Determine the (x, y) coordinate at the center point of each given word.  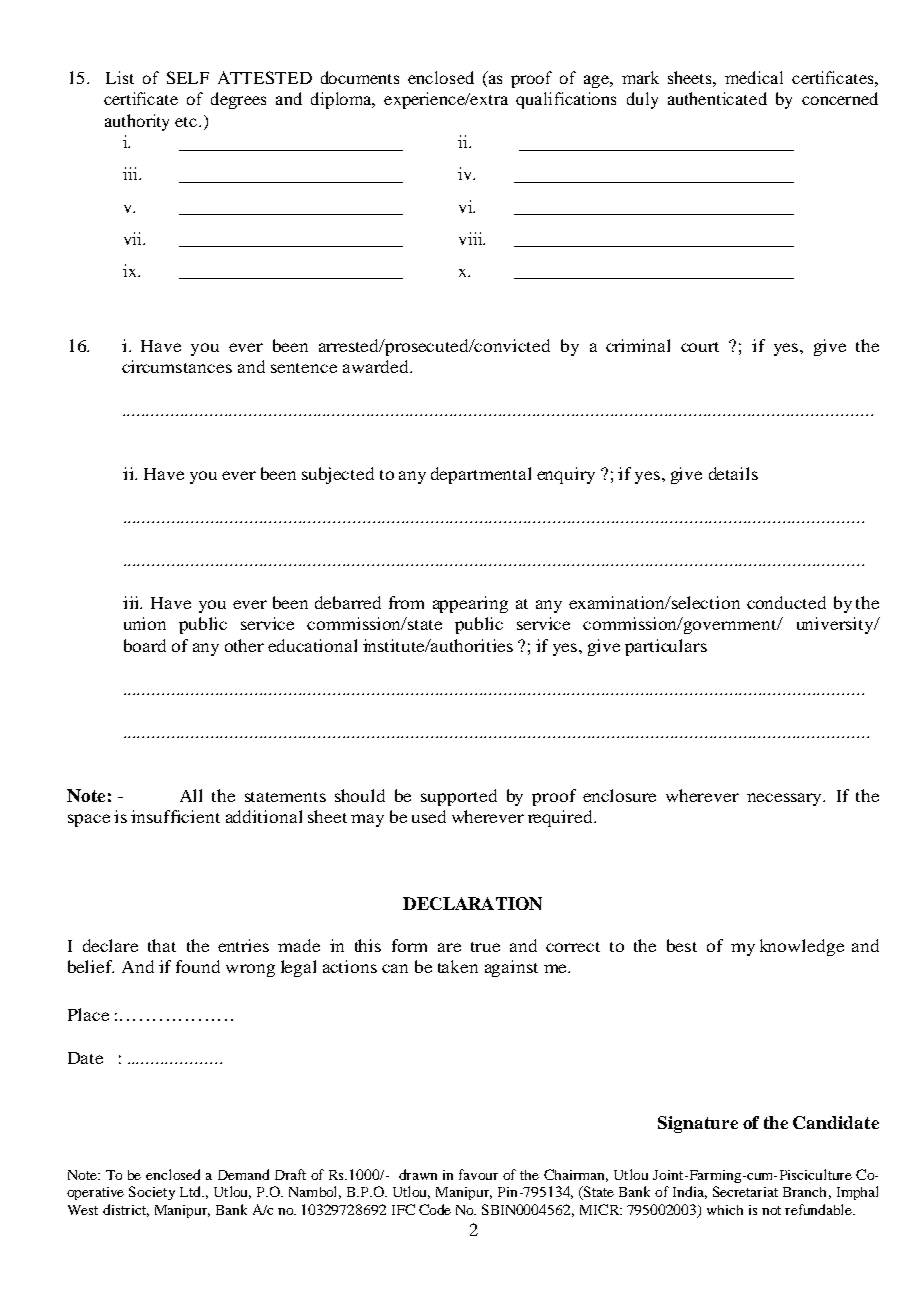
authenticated (717, 98)
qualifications (566, 100)
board (145, 645)
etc (187, 122)
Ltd (191, 1191)
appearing (470, 604)
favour (478, 1174)
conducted (786, 602)
